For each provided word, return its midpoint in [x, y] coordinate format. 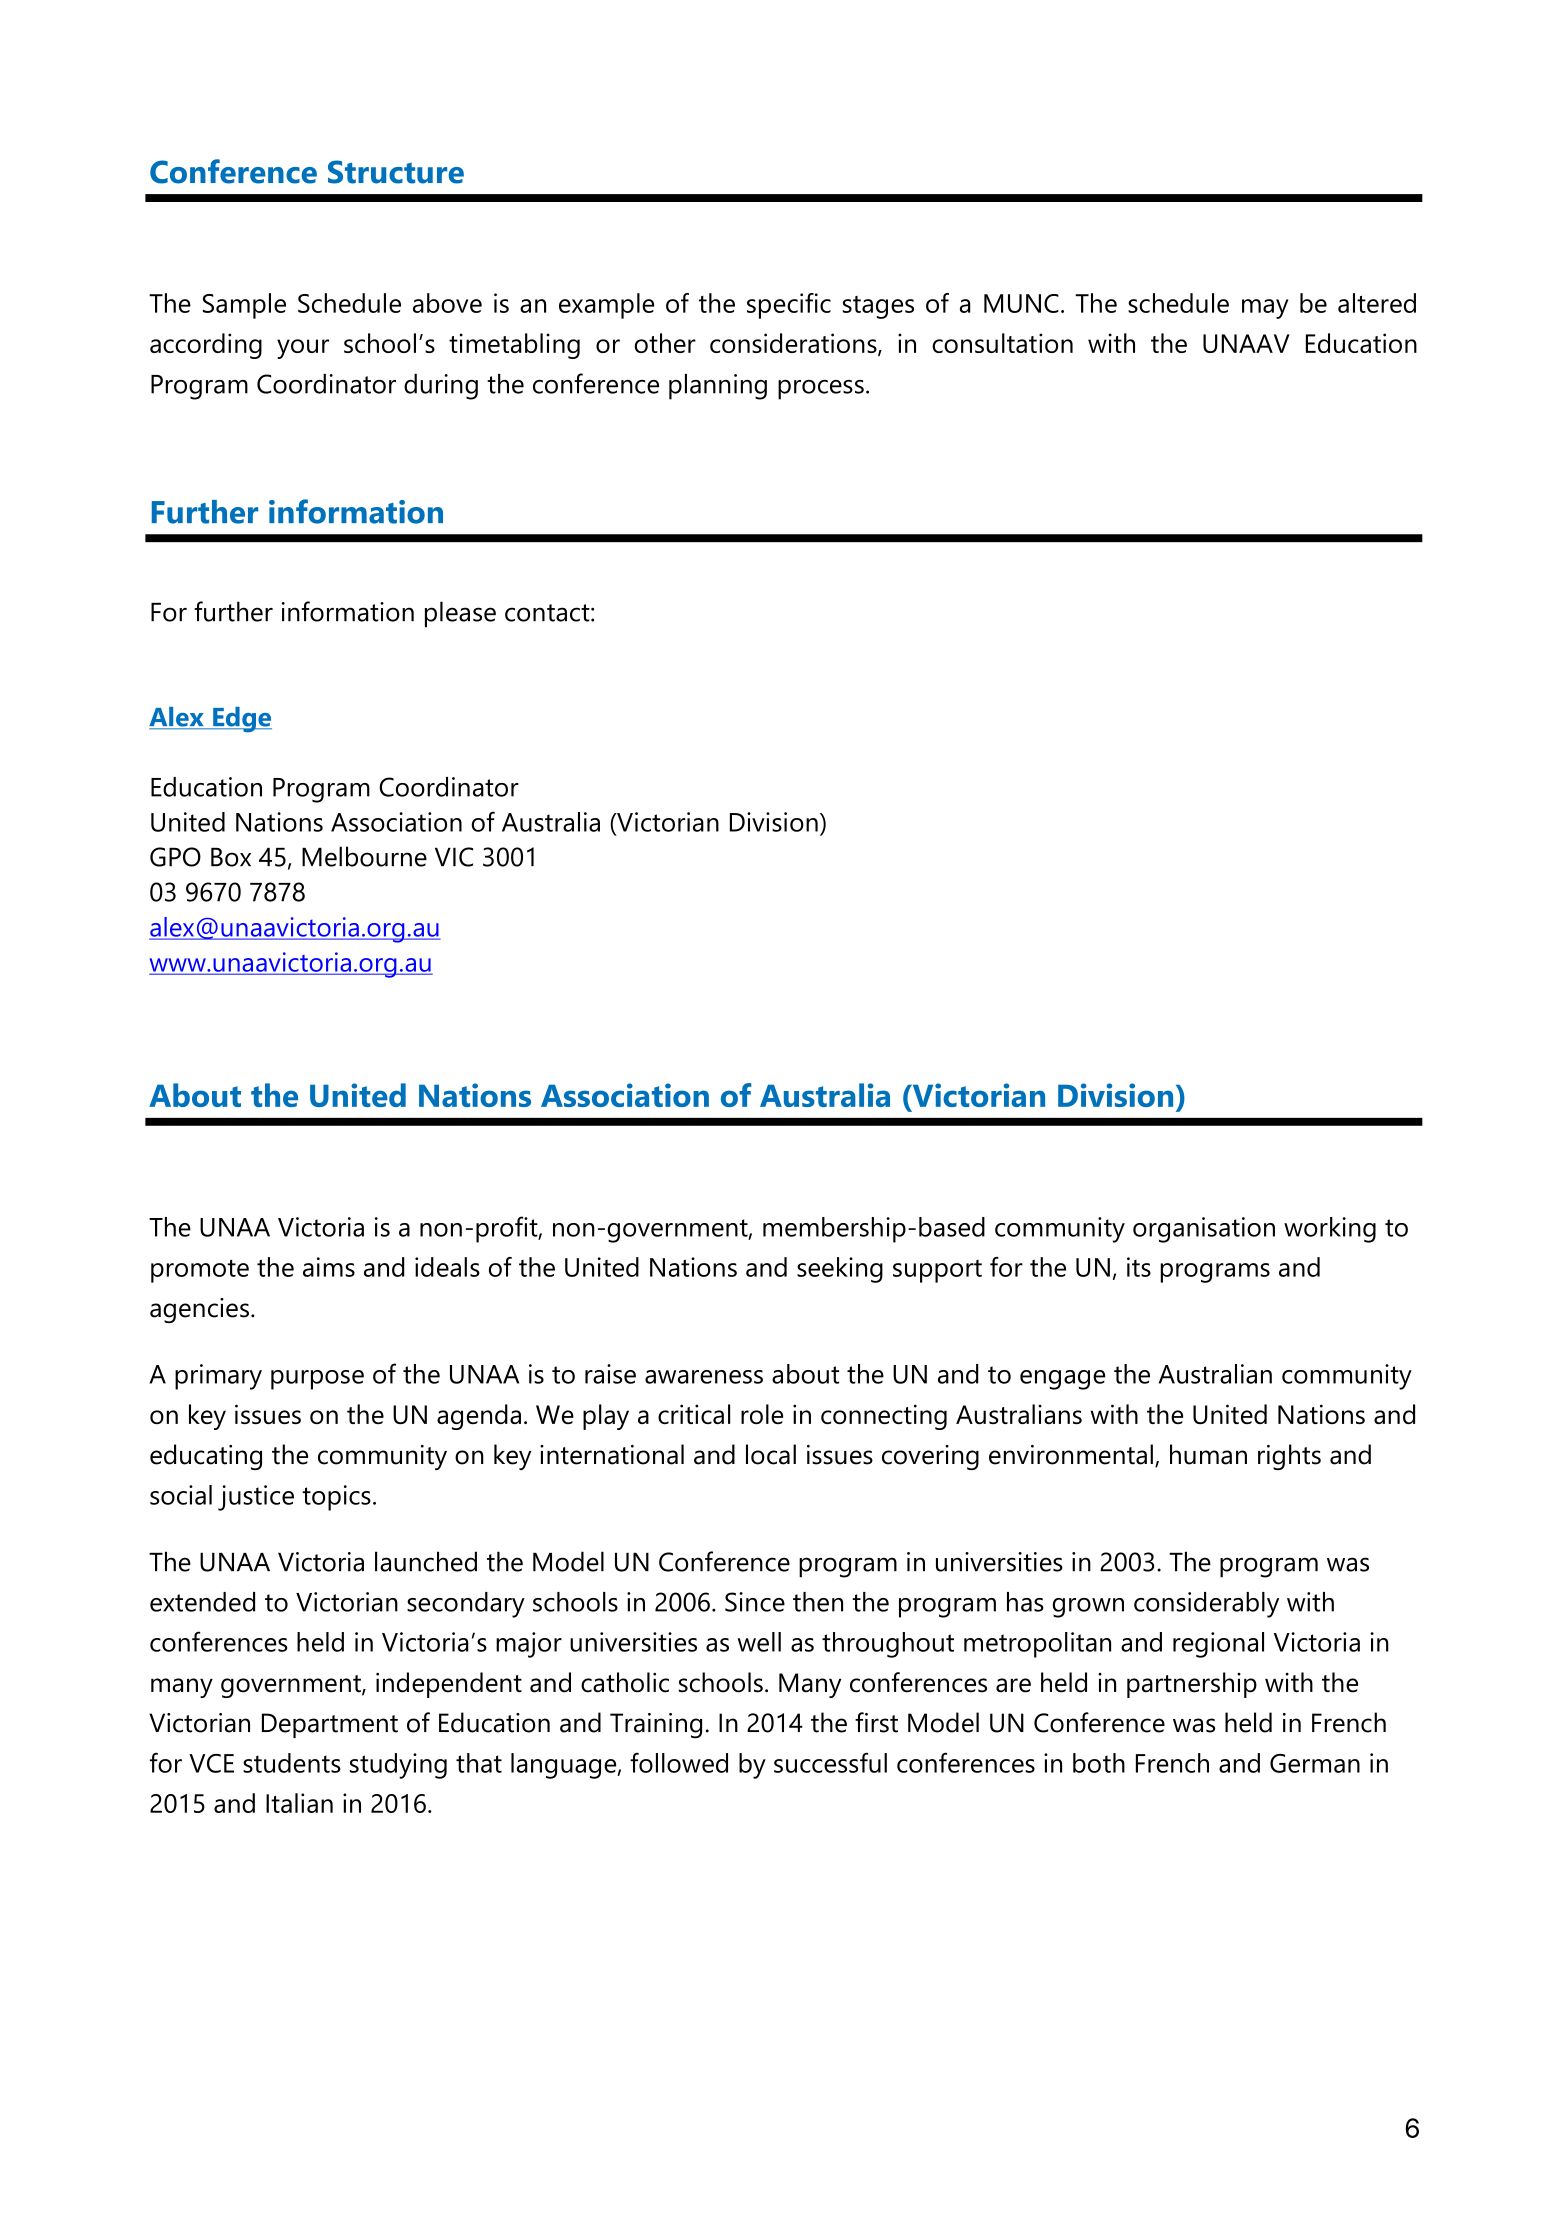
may [1265, 309]
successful [830, 1762]
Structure [396, 172]
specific [789, 306]
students [292, 1763]
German [1315, 1763]
